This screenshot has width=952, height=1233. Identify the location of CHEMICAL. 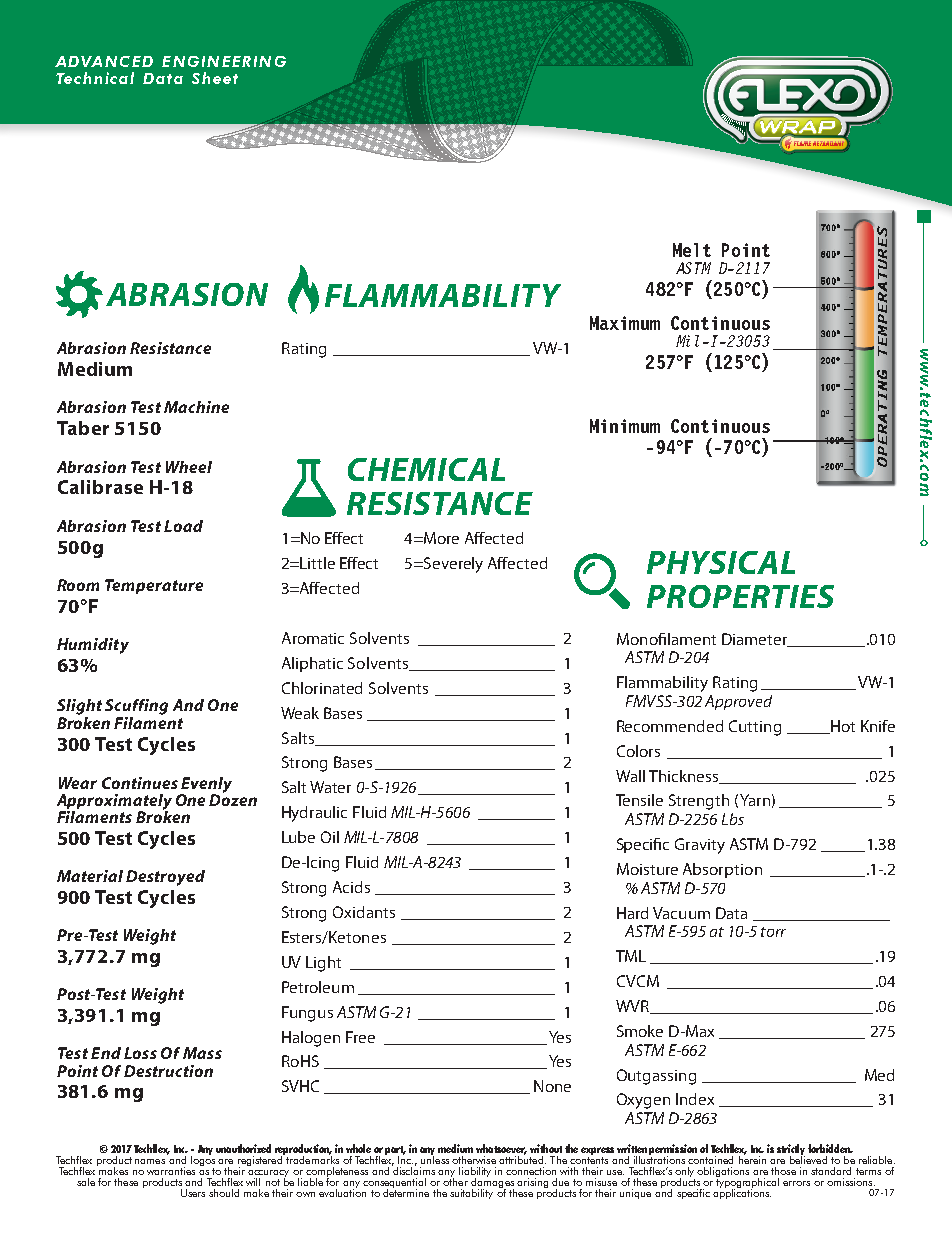
(426, 469).
